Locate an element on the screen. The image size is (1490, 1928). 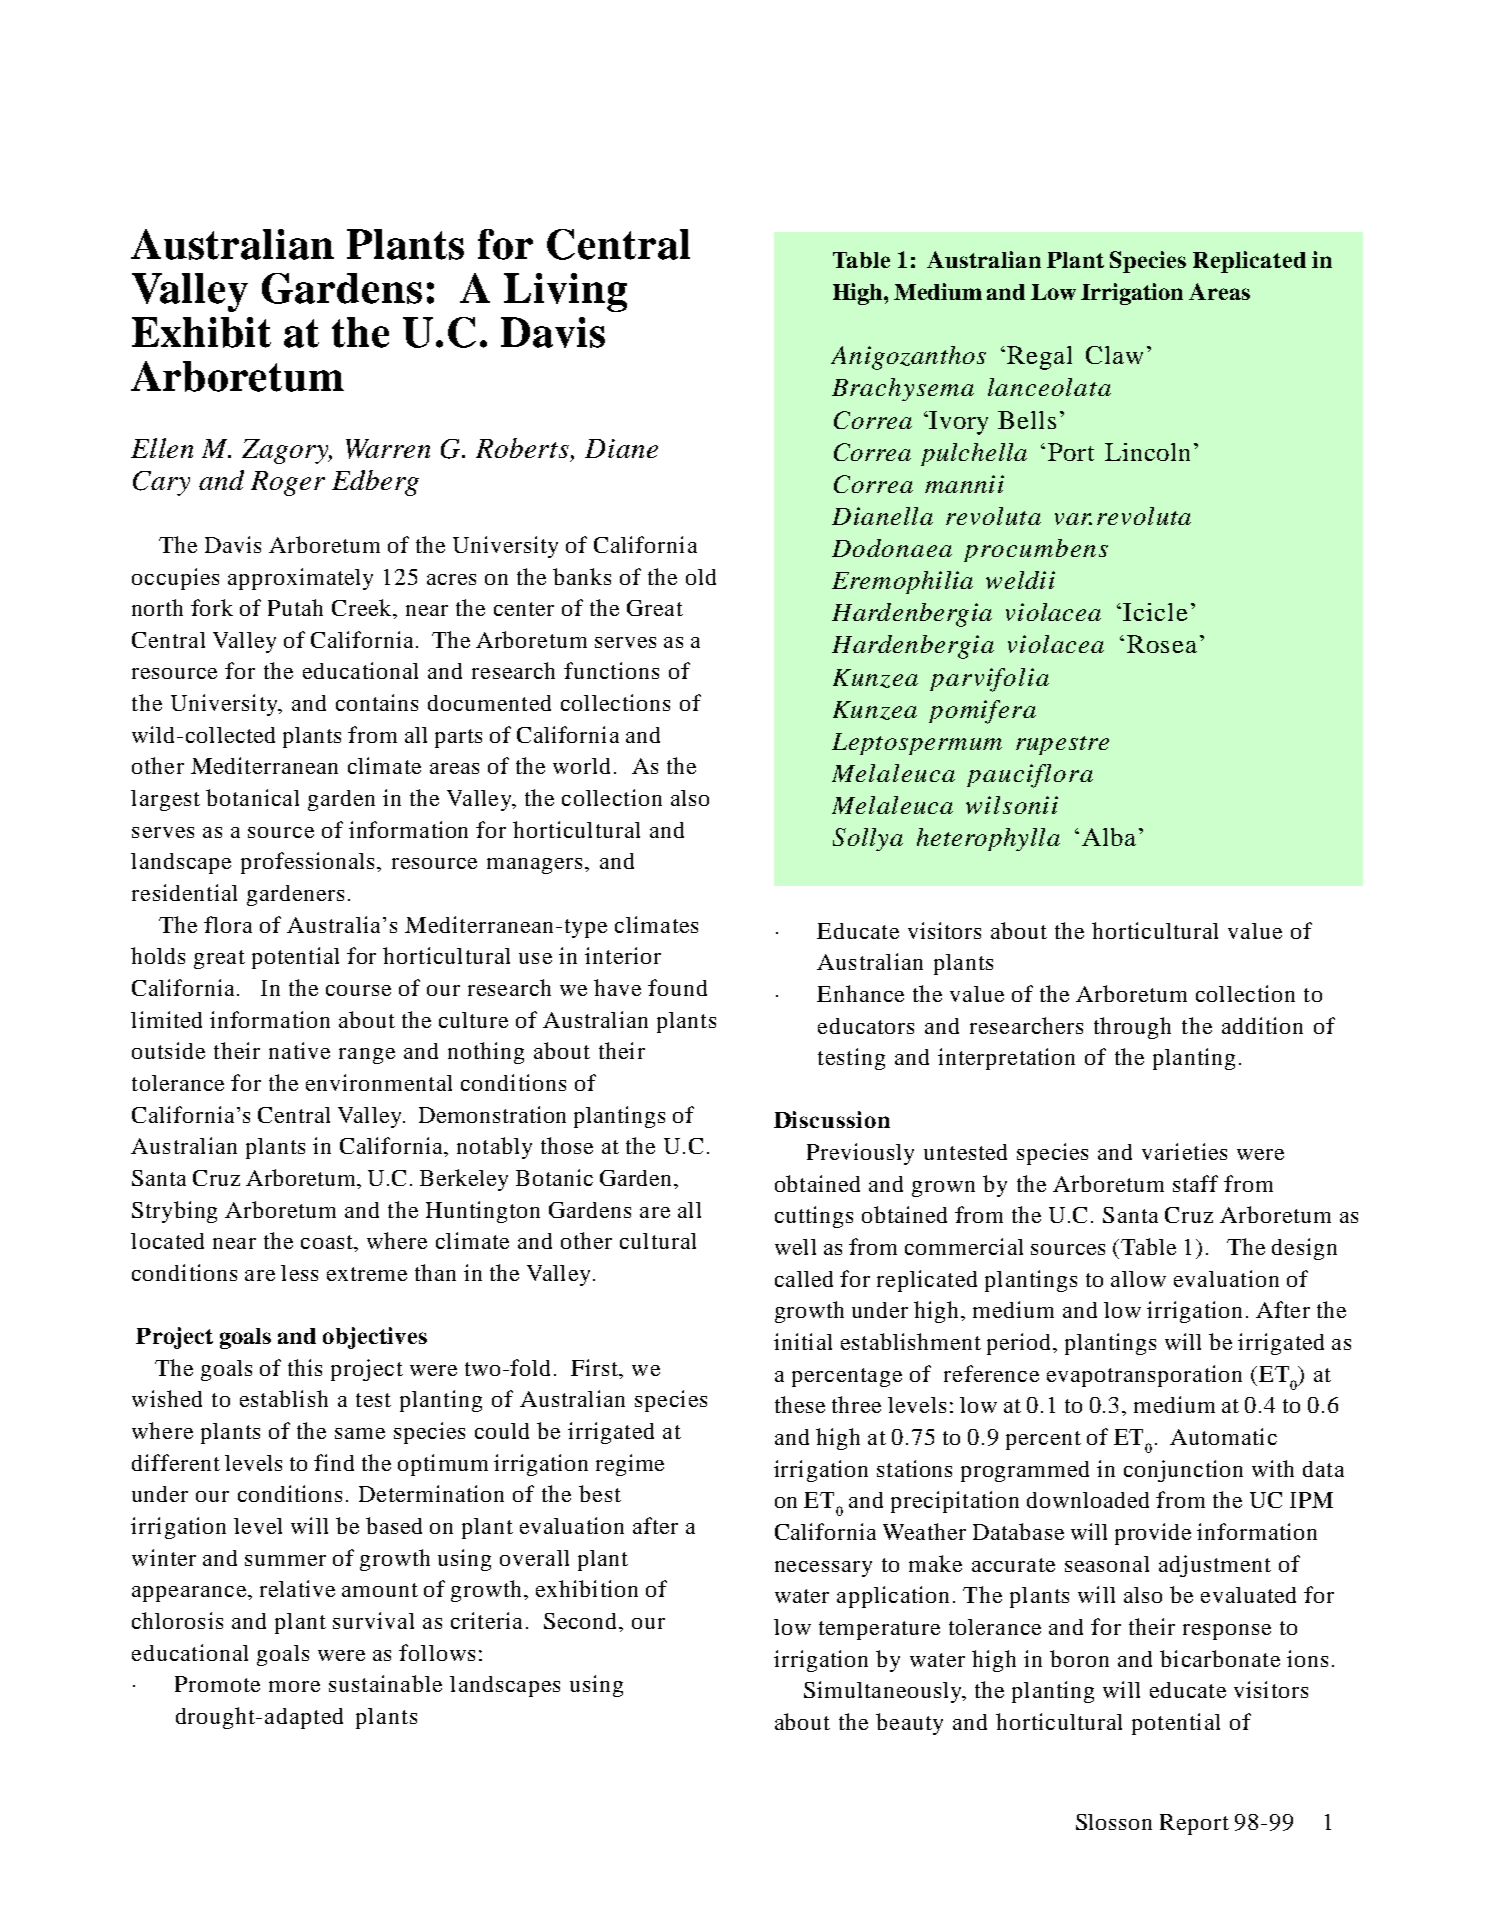
found is located at coordinates (677, 987).
